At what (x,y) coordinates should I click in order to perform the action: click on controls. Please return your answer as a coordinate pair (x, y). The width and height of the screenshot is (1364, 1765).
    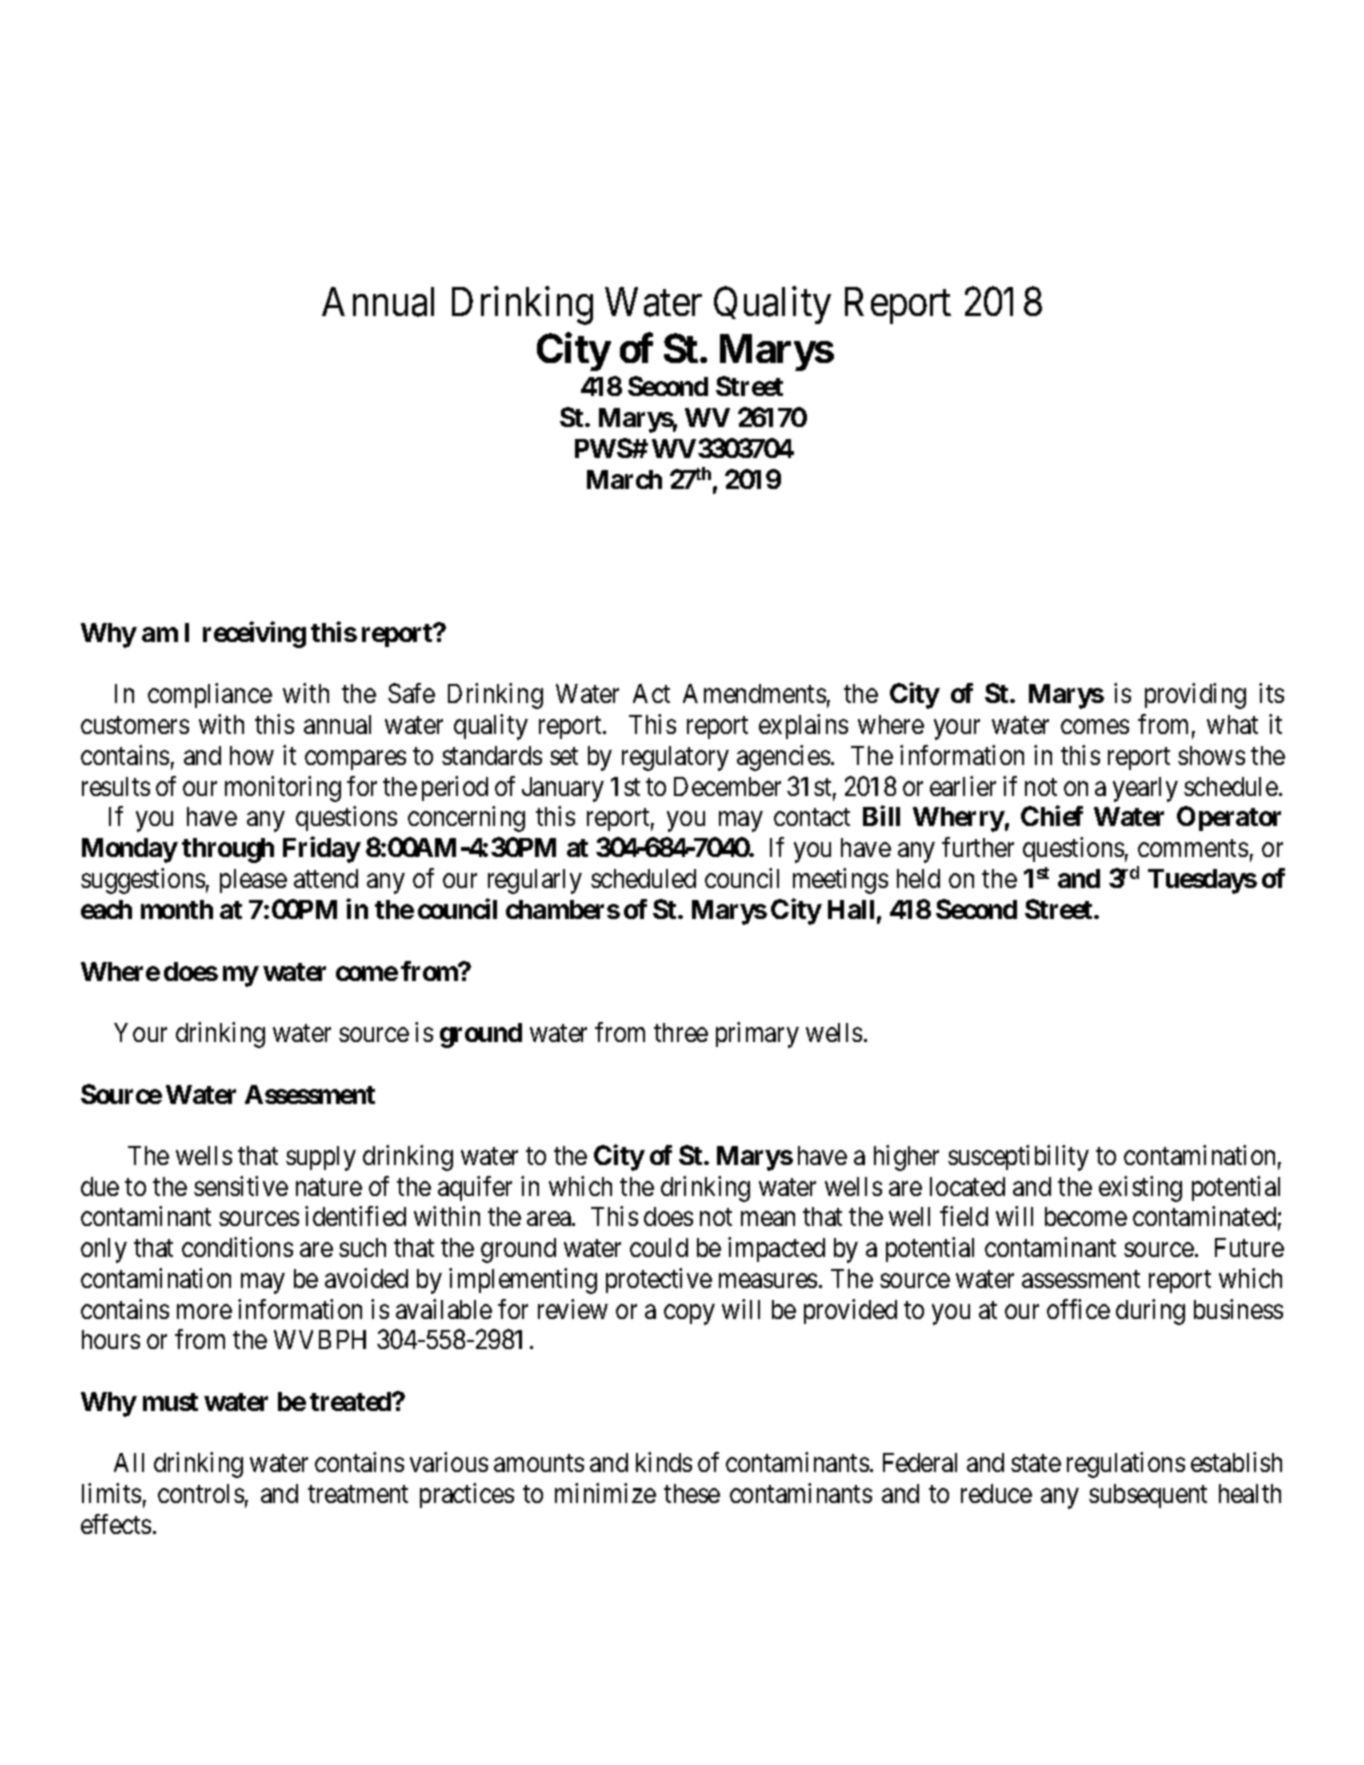
    Looking at the image, I should click on (201, 1493).
